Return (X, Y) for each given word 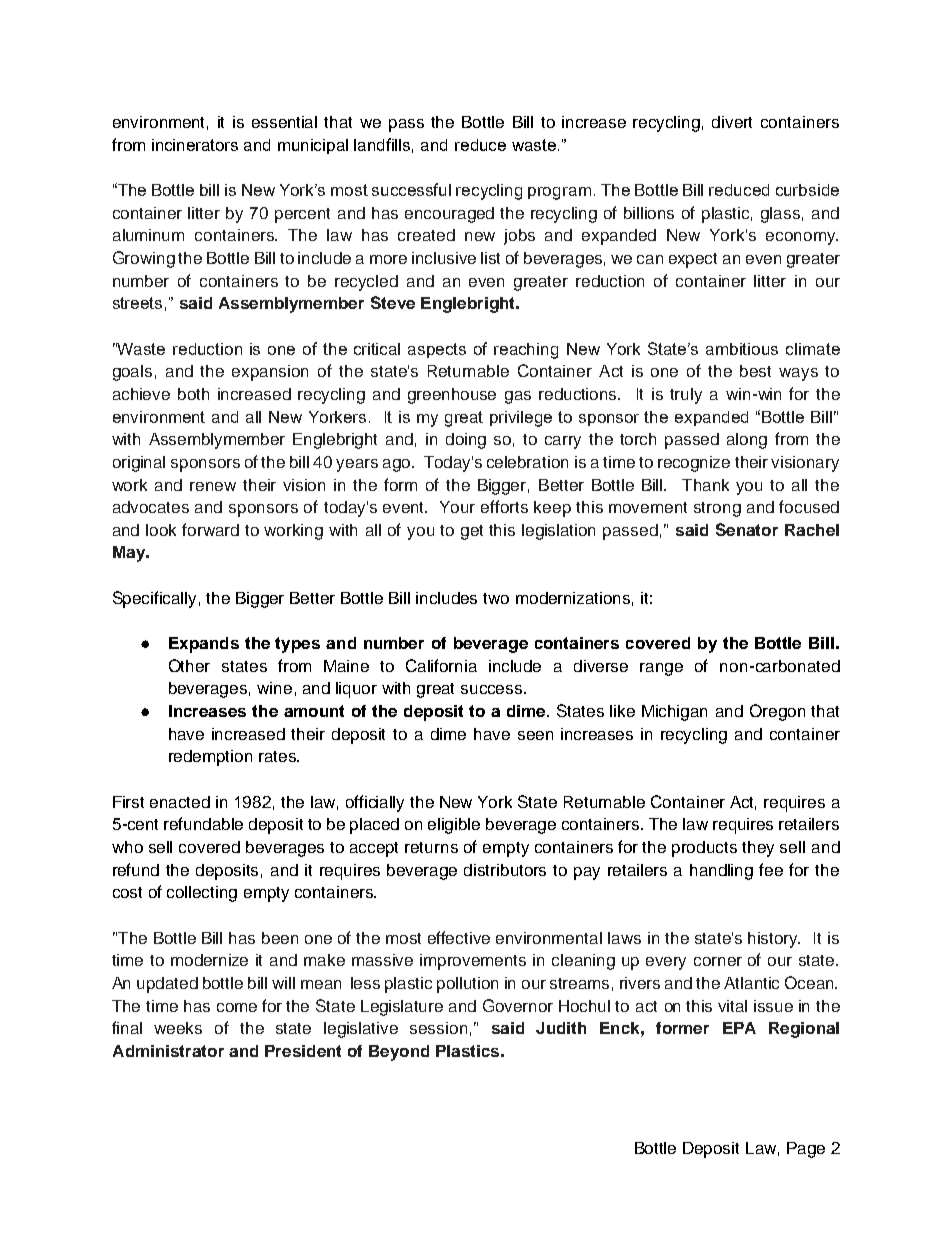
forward (210, 529)
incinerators (195, 145)
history (774, 940)
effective (459, 937)
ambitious (742, 349)
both (193, 394)
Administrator (168, 1051)
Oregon (777, 712)
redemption (210, 758)
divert (732, 122)
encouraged (449, 215)
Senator (747, 529)
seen (535, 735)
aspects (437, 350)
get (472, 532)
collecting (202, 894)
